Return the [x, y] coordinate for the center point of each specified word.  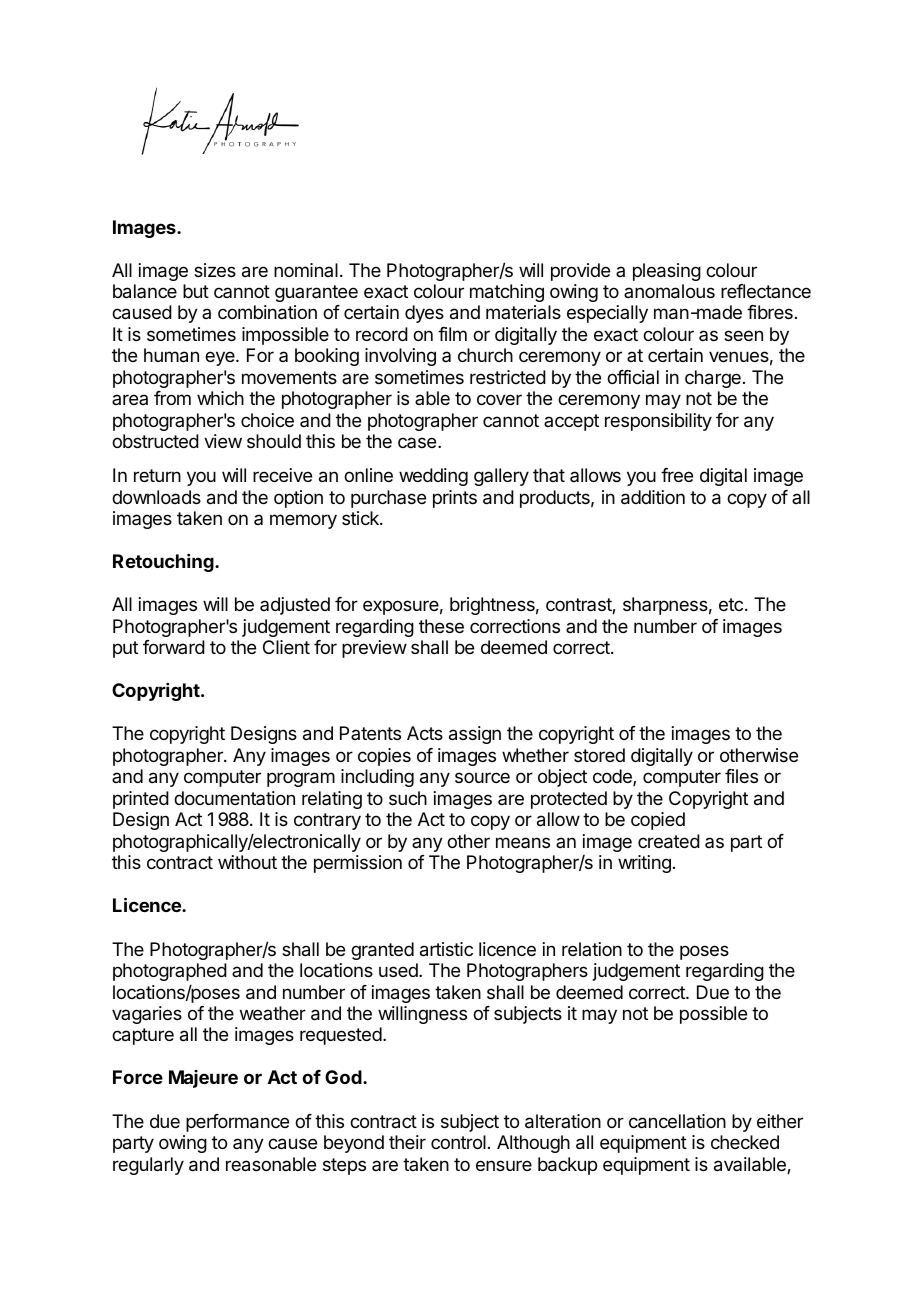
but [196, 291]
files [741, 776]
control [458, 1142]
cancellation [677, 1121]
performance [237, 1123]
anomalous [669, 291]
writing [646, 864]
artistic [446, 949]
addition [653, 497]
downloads [156, 497]
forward [174, 647]
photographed [170, 972]
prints [455, 499]
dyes [424, 314]
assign [475, 735]
